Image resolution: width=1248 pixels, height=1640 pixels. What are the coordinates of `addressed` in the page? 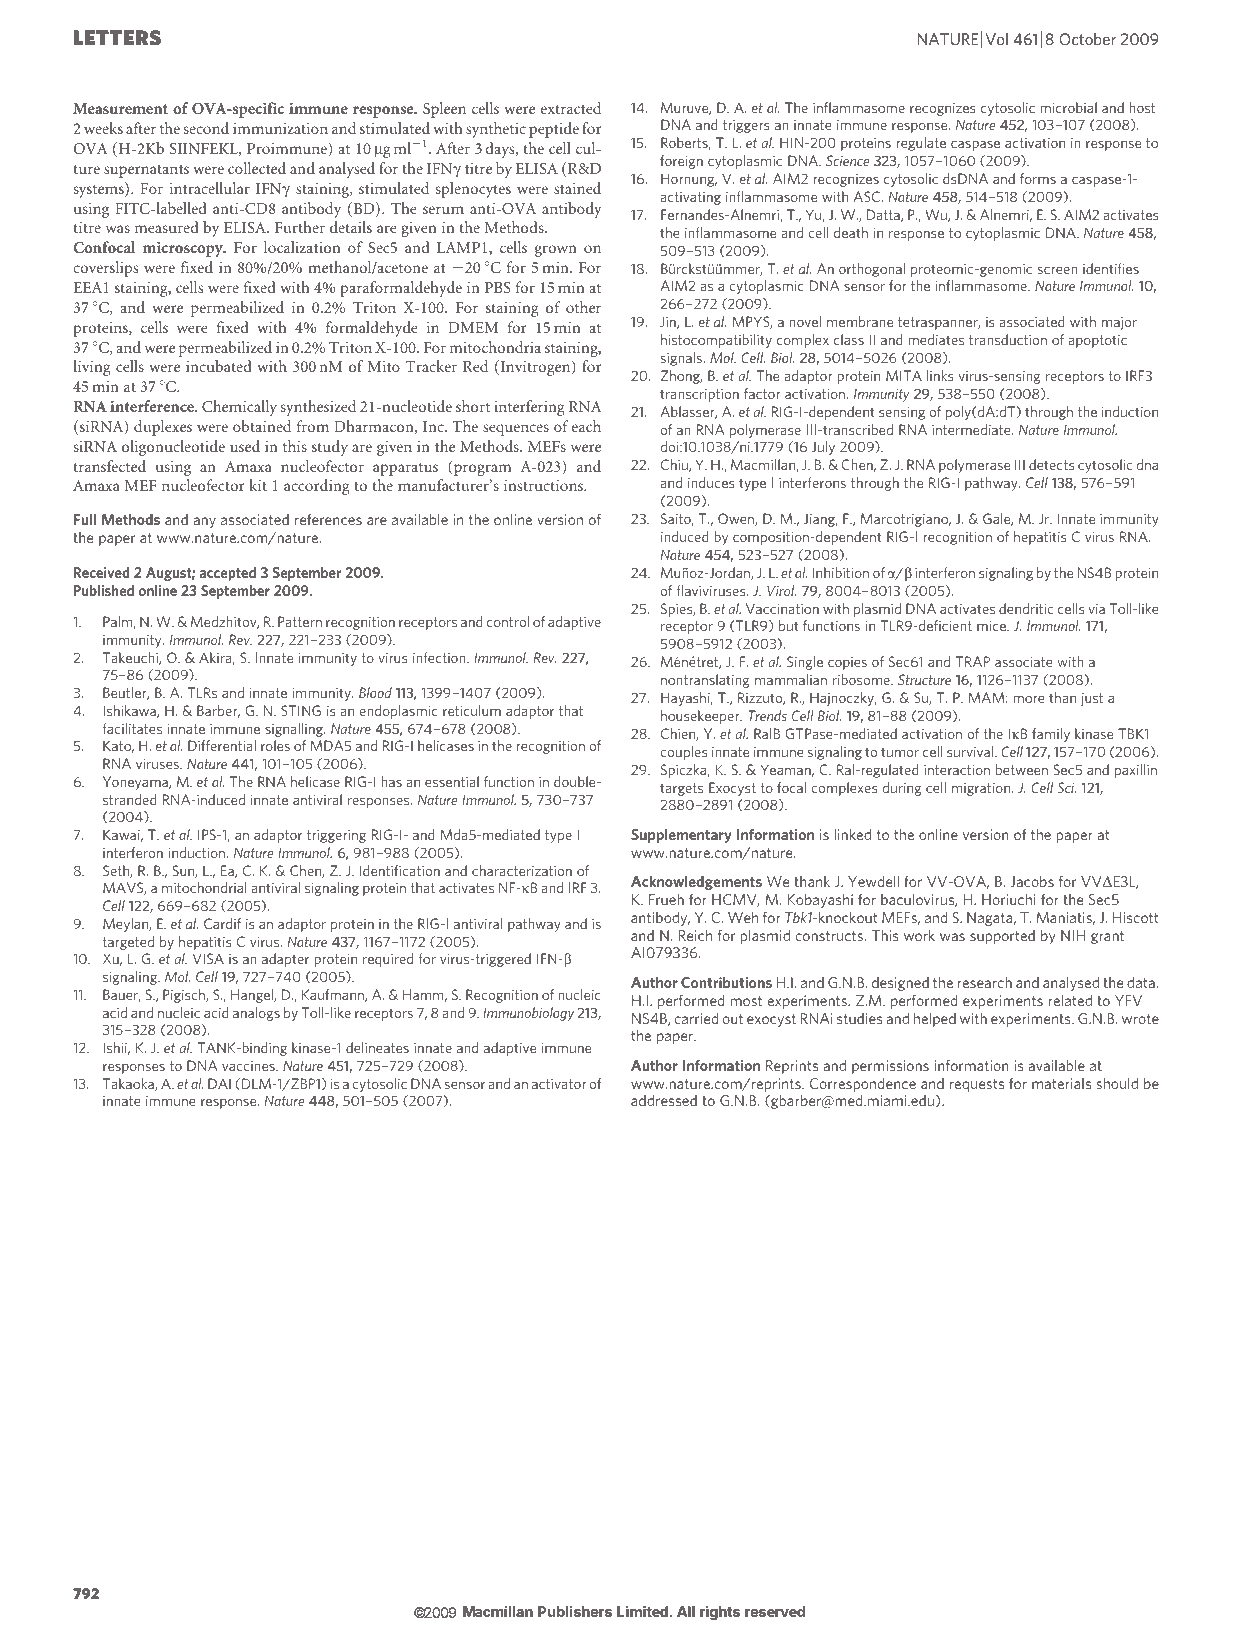 It's located at (664, 1100).
